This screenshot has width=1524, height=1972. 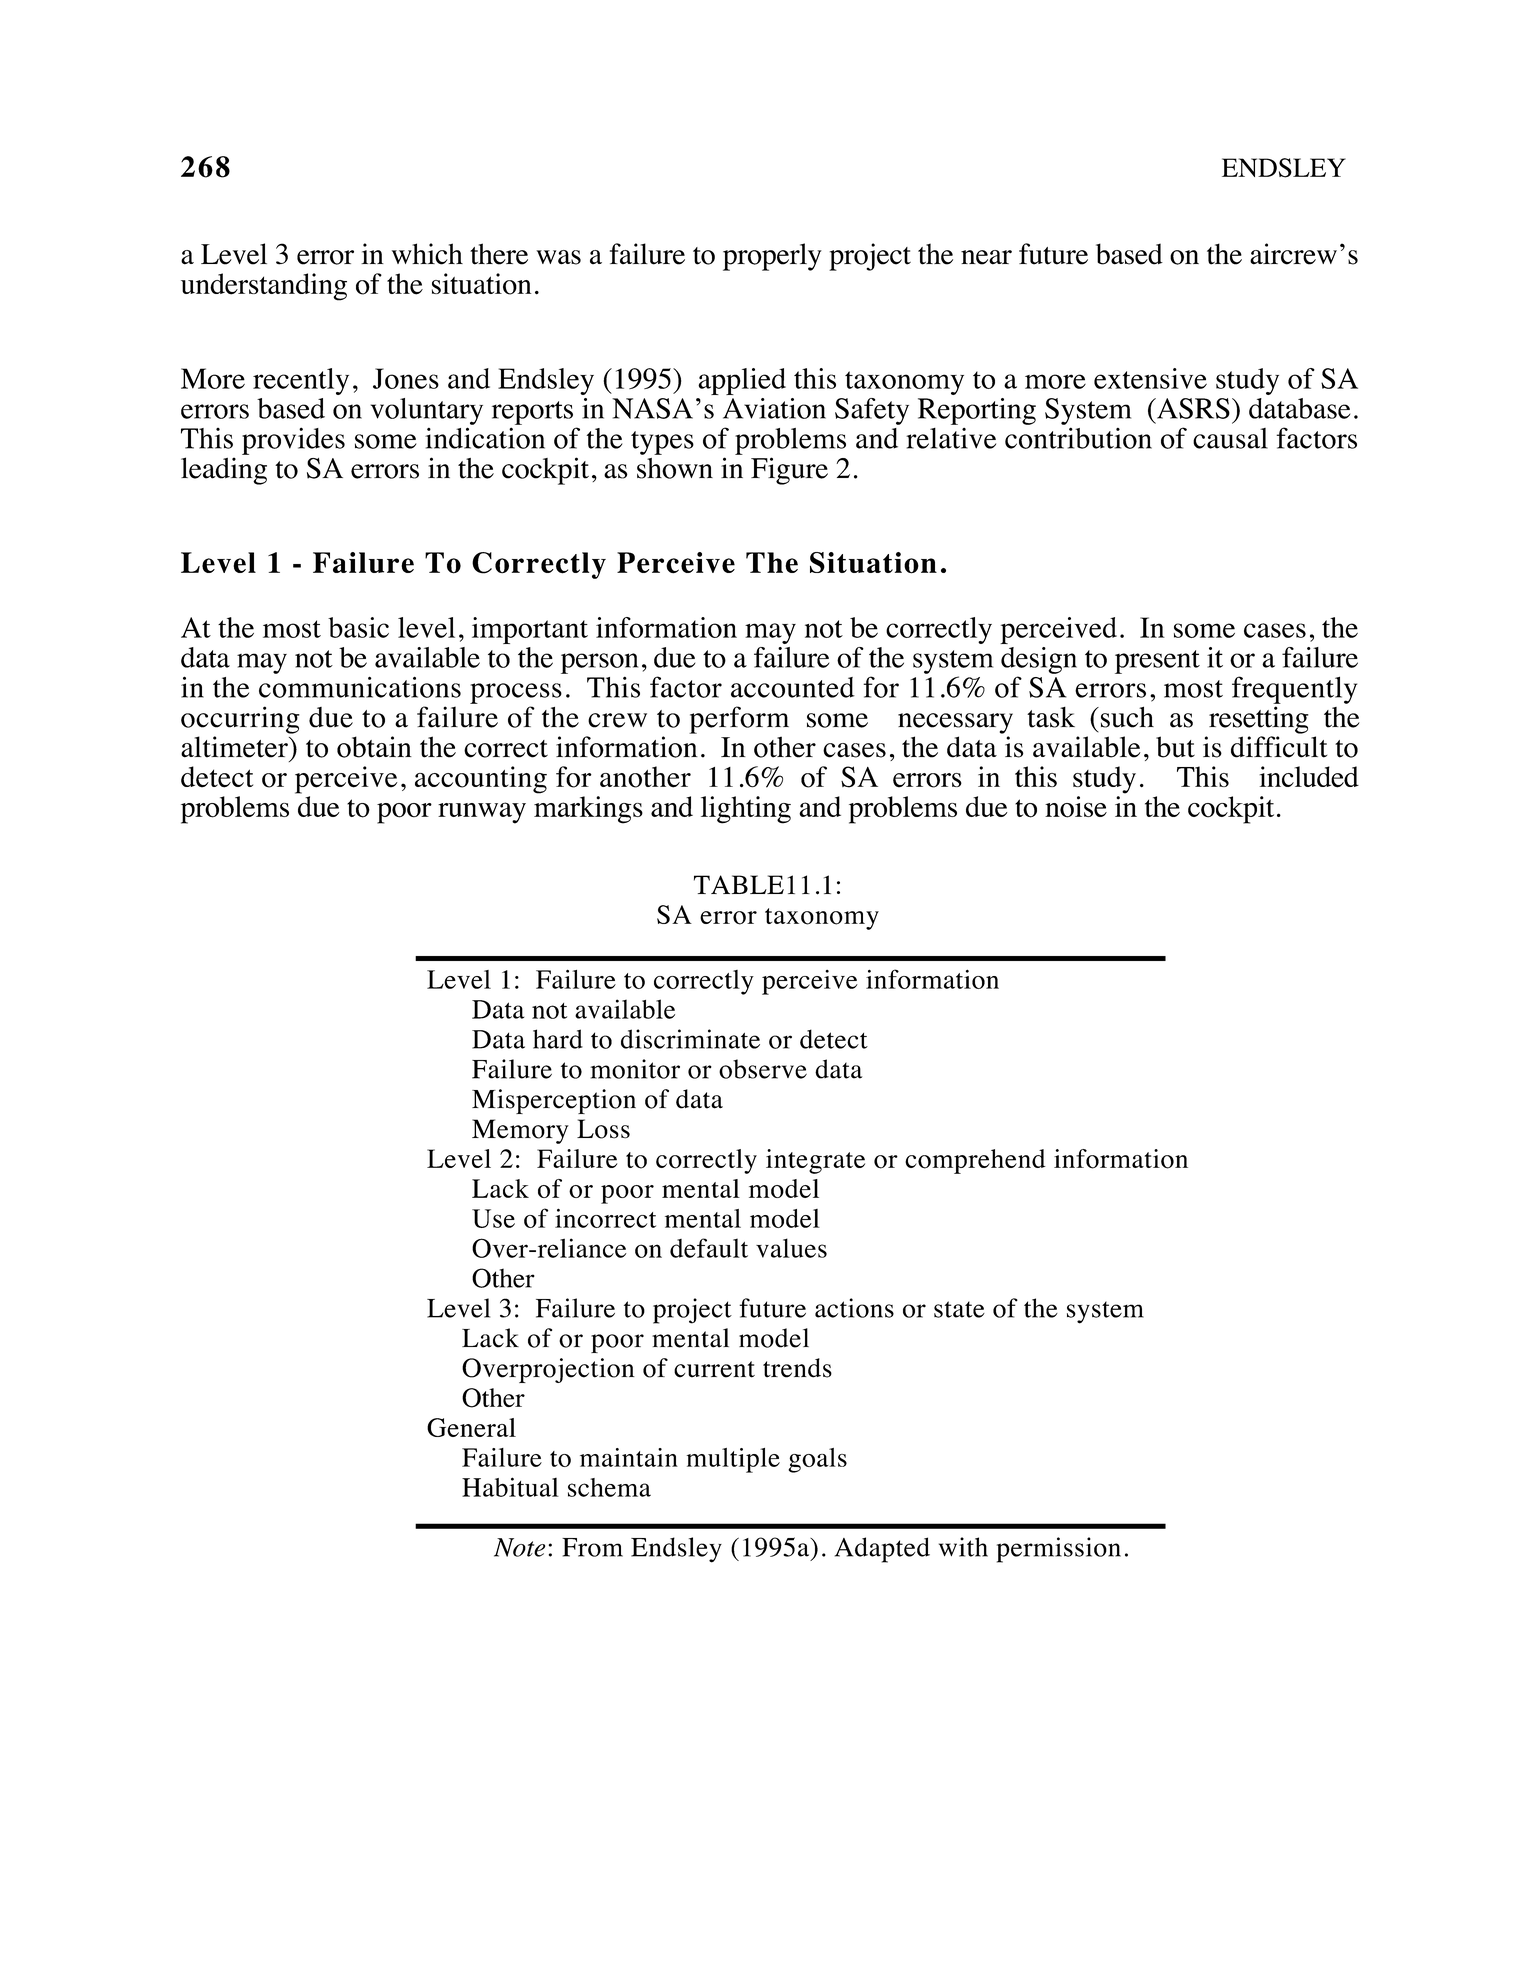 I want to click on multiple, so click(x=733, y=1460).
